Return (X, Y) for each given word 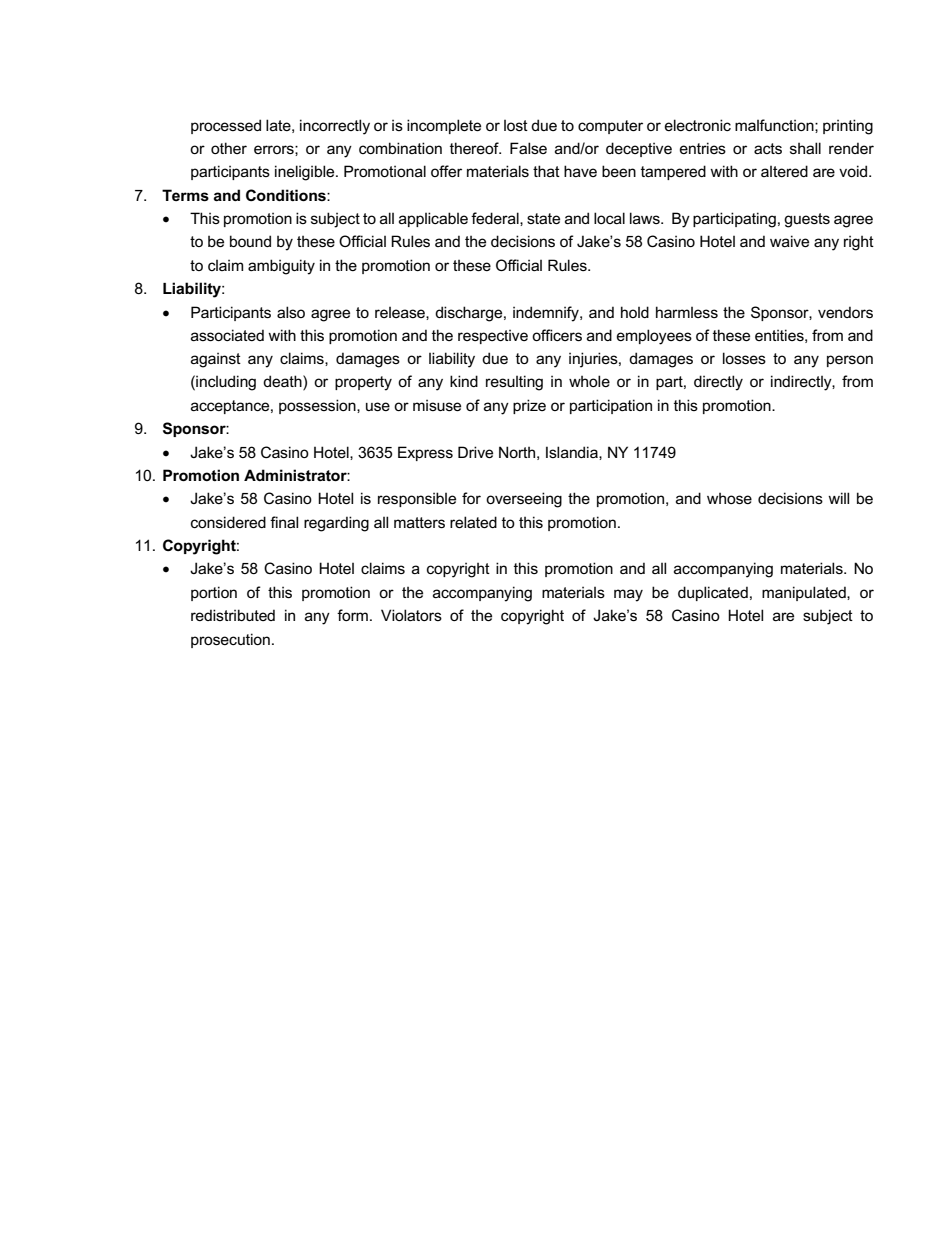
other (229, 148)
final (284, 522)
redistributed (233, 615)
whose (729, 498)
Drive (475, 452)
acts (768, 148)
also (291, 312)
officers (557, 335)
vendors (845, 312)
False (528, 148)
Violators (411, 615)
